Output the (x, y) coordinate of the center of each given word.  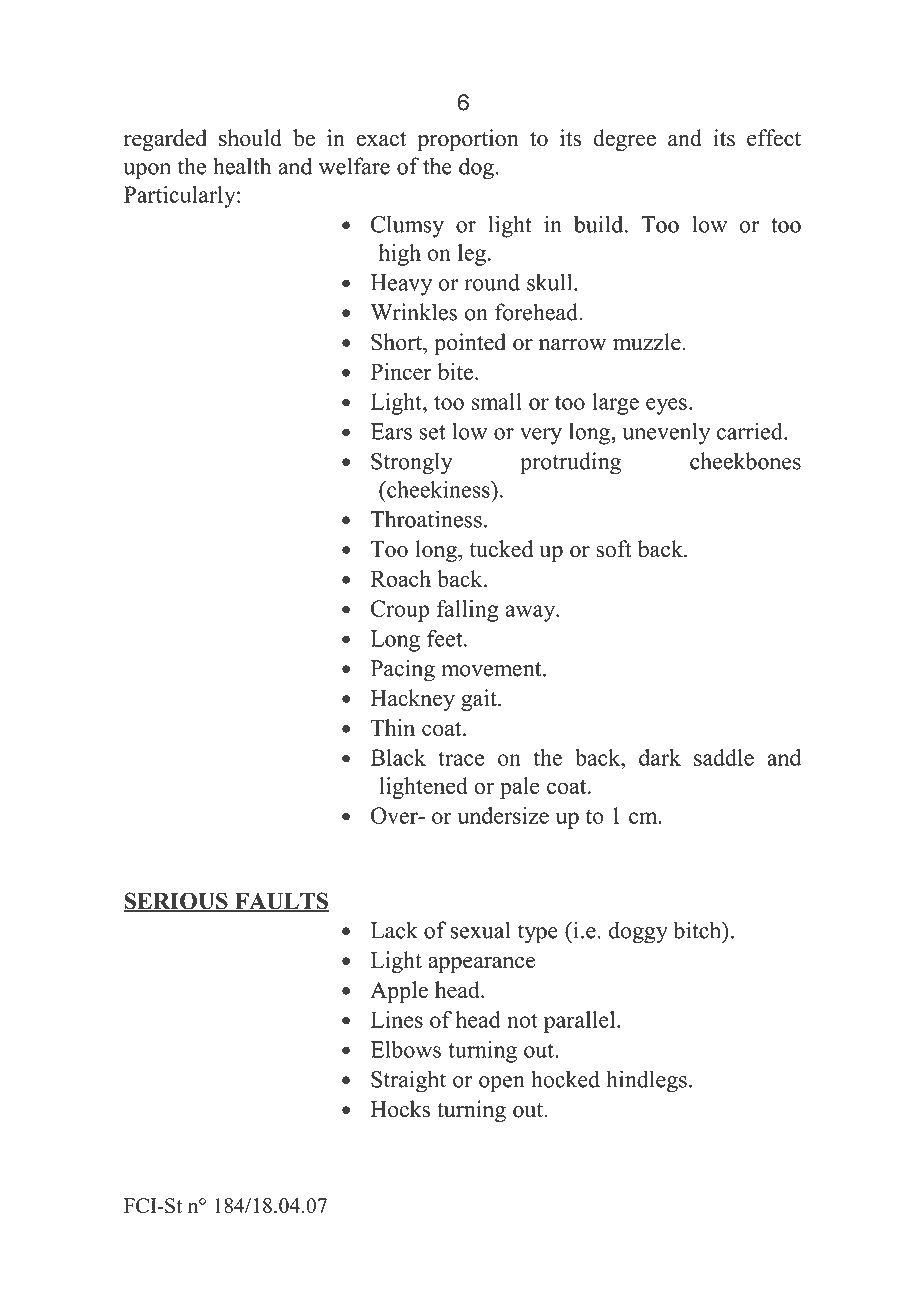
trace (461, 758)
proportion (468, 140)
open (502, 1084)
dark (660, 757)
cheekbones (745, 461)
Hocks (400, 1109)
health (242, 166)
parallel (581, 1022)
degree (624, 140)
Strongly (412, 463)
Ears (391, 431)
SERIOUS (176, 902)
